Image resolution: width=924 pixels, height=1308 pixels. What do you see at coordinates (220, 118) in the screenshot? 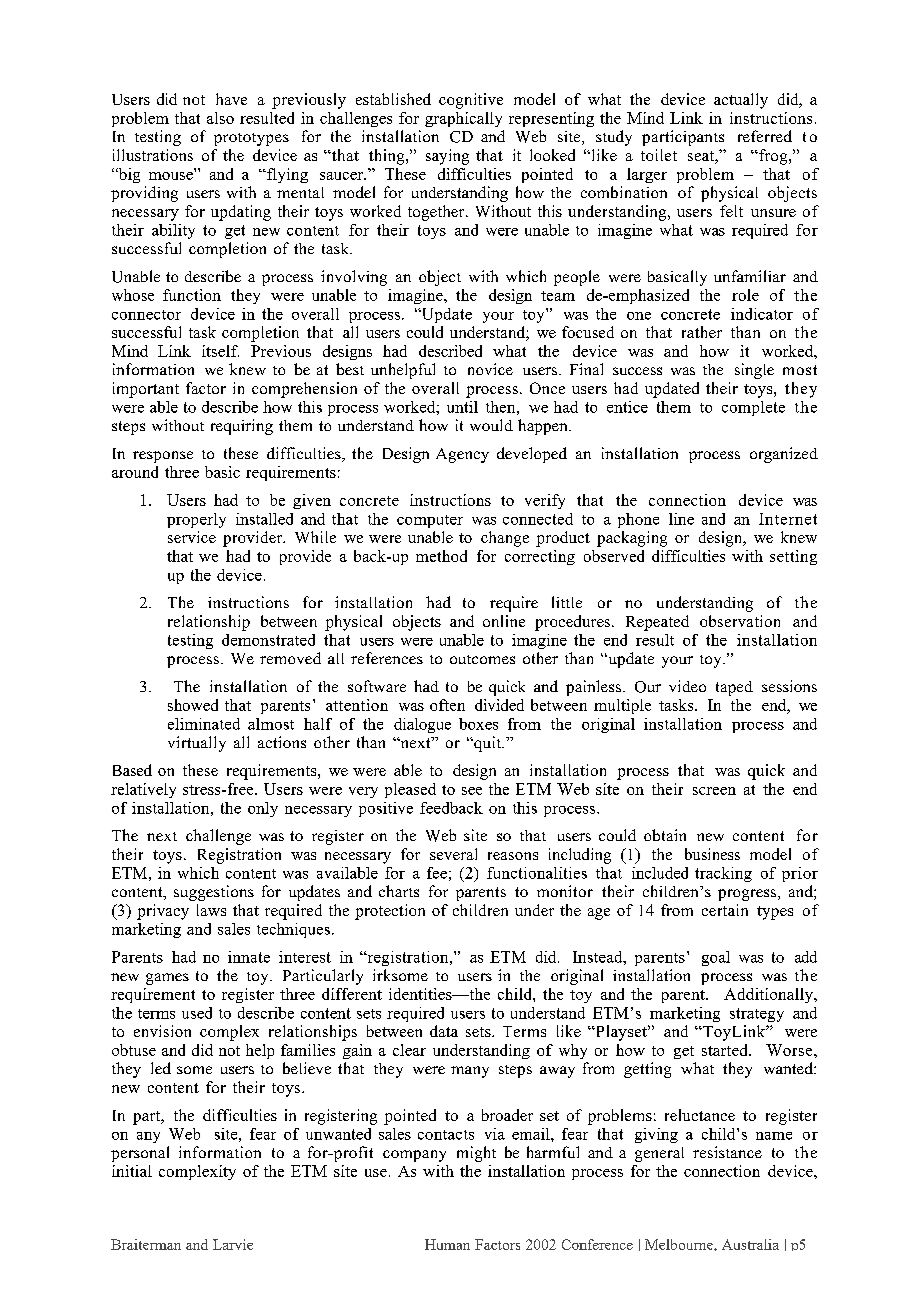
I see `also` at bounding box center [220, 118].
